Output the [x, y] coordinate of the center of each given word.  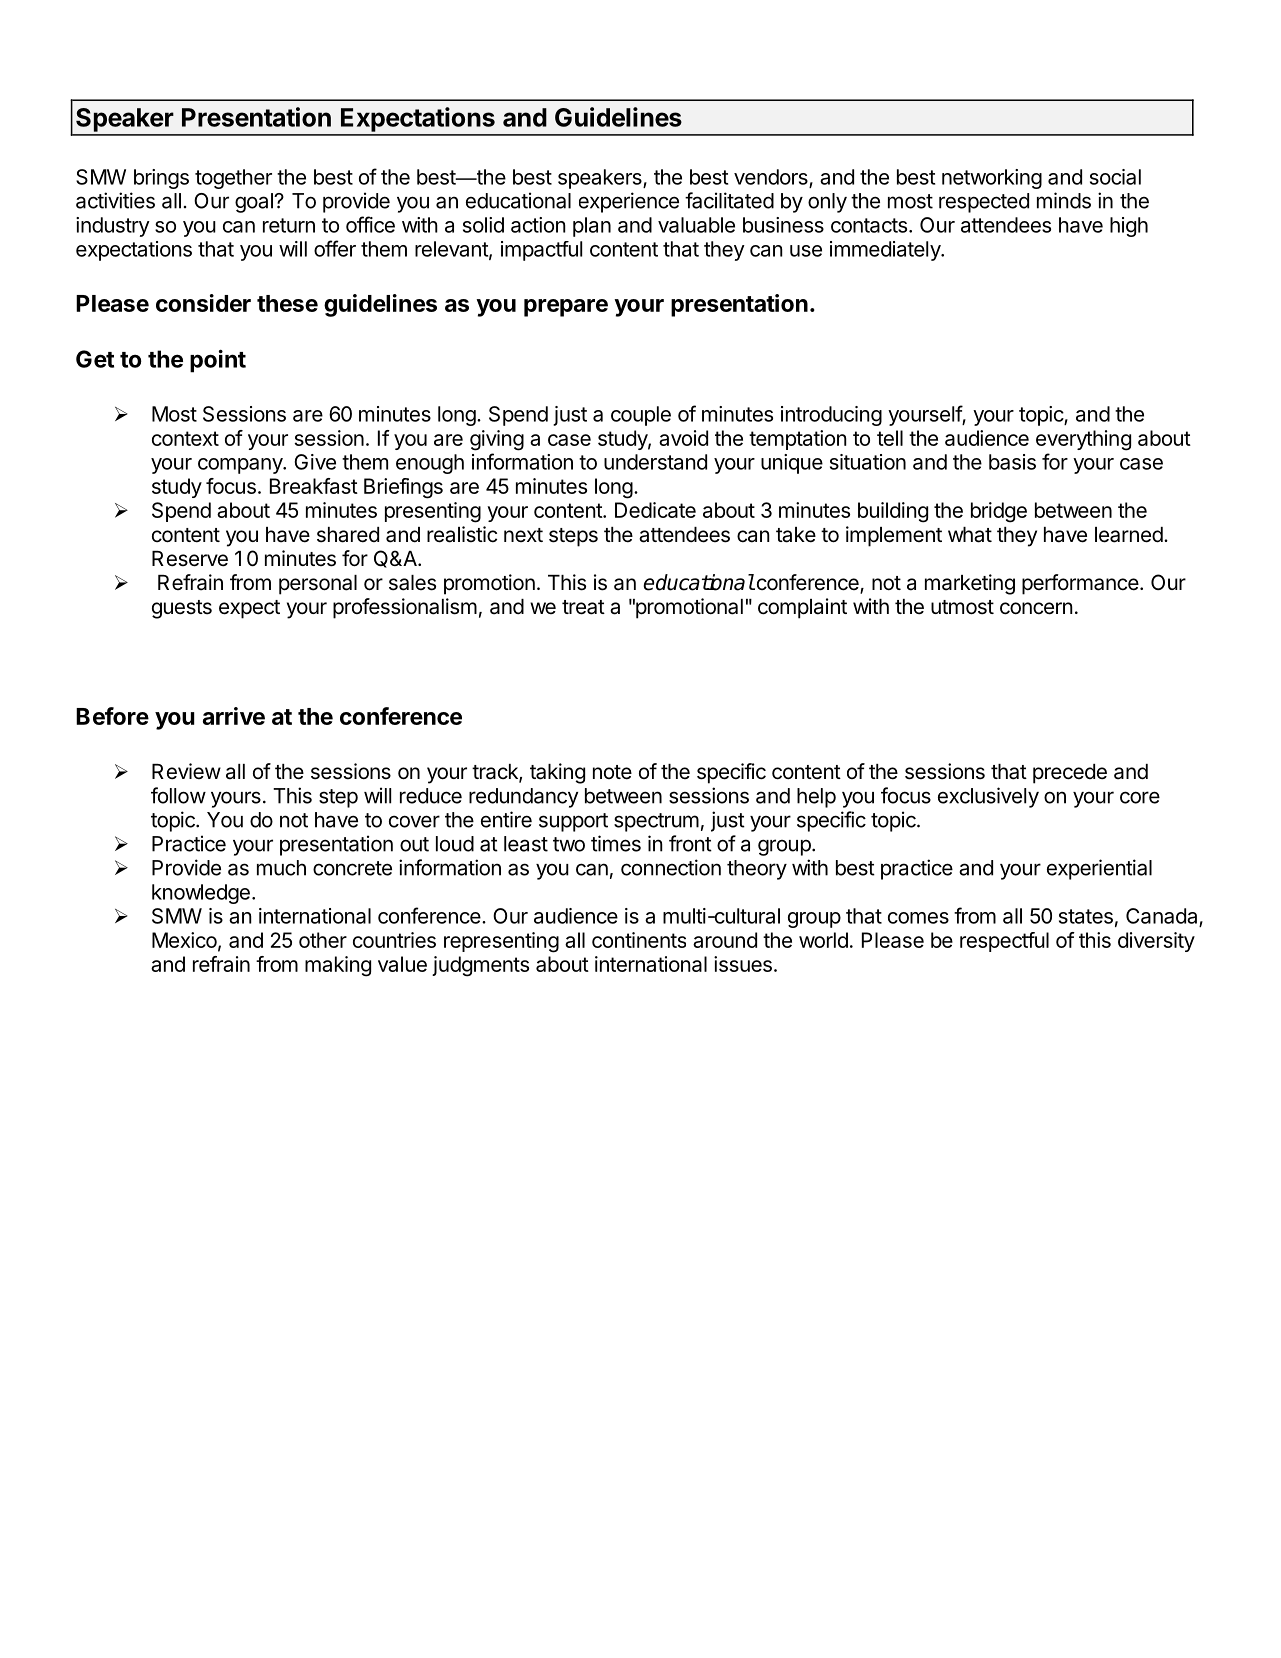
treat [583, 607]
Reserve [190, 559]
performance [1080, 584]
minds [1064, 200]
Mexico [185, 941]
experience [629, 202]
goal [255, 203]
